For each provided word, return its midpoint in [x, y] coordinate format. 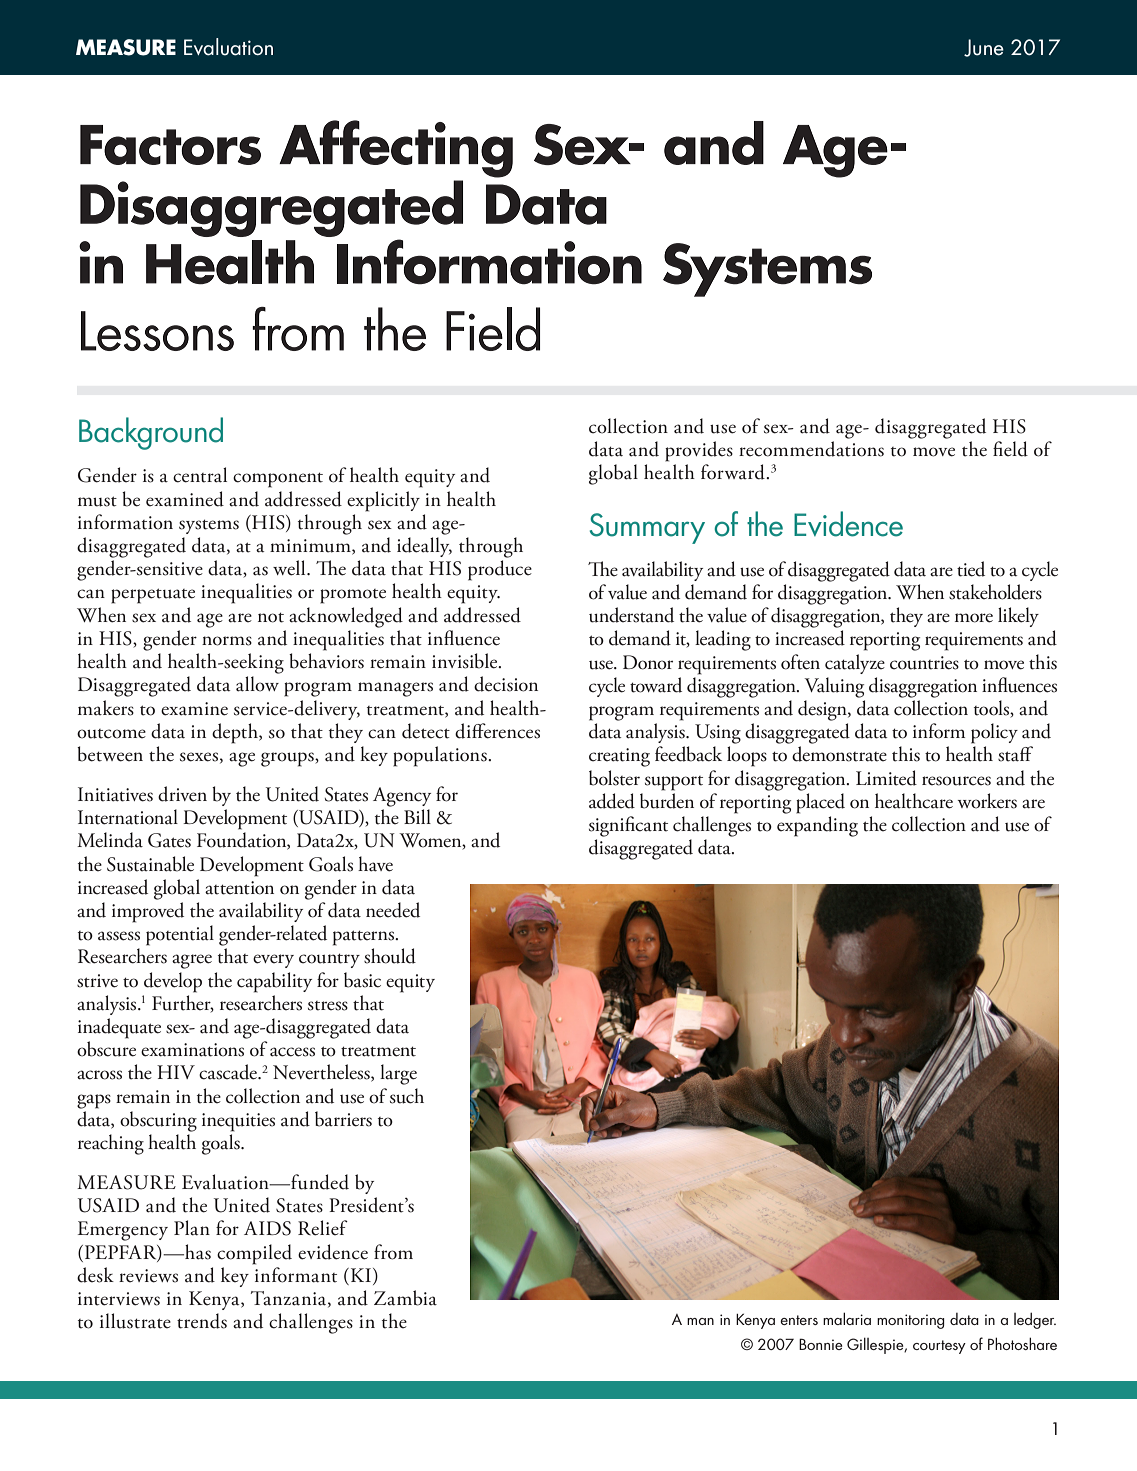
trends [202, 1321]
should [390, 956]
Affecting [396, 149]
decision [506, 684]
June [984, 48]
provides [699, 451]
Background [151, 433]
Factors [170, 145]
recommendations [811, 449]
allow [257, 684]
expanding [817, 826]
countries [924, 663]
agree [192, 961]
